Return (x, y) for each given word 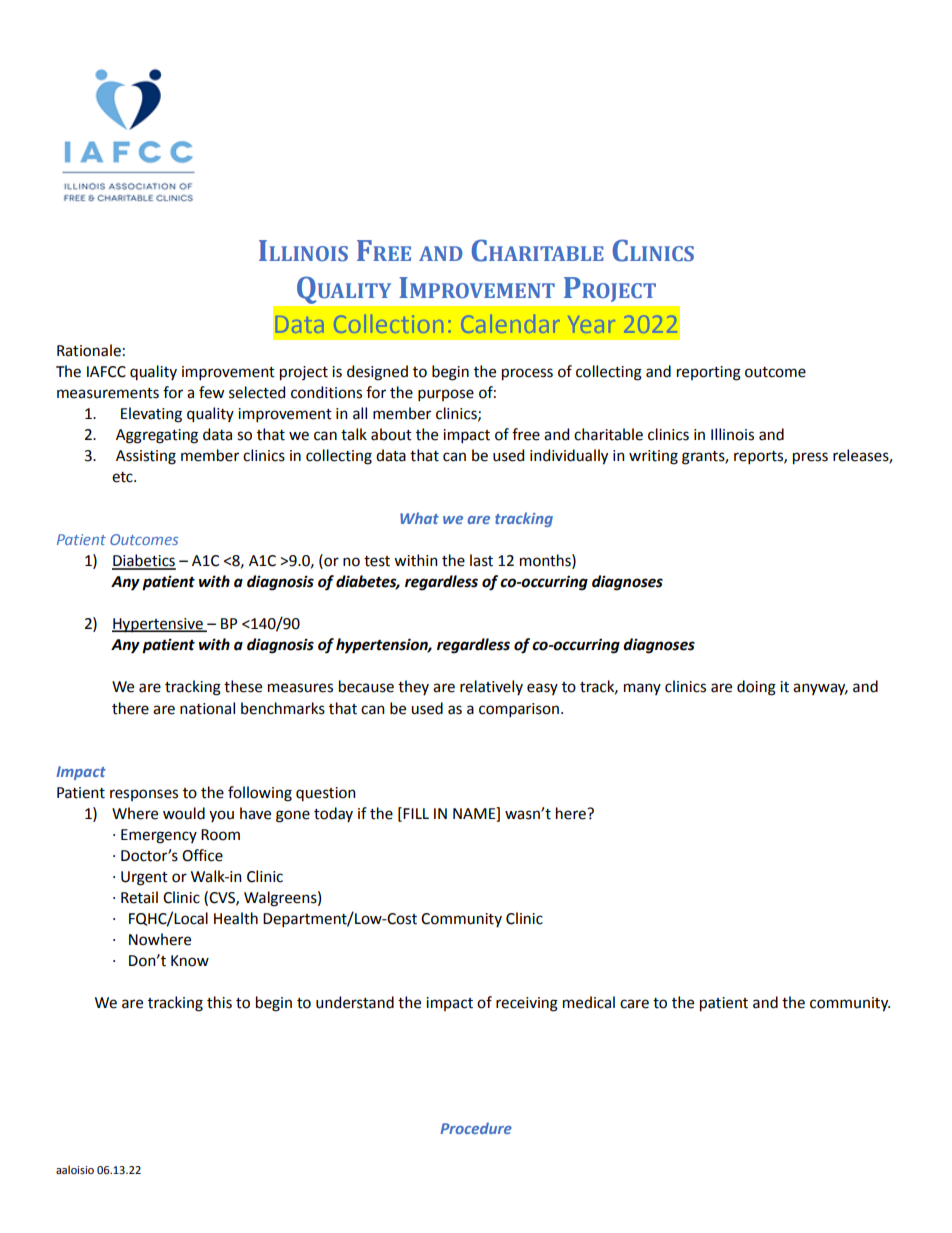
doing (756, 688)
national (207, 708)
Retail (139, 897)
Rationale (89, 350)
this (219, 1002)
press (810, 458)
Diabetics (144, 561)
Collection (389, 323)
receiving (527, 1004)
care (634, 1004)
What (419, 518)
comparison (519, 710)
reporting (709, 373)
